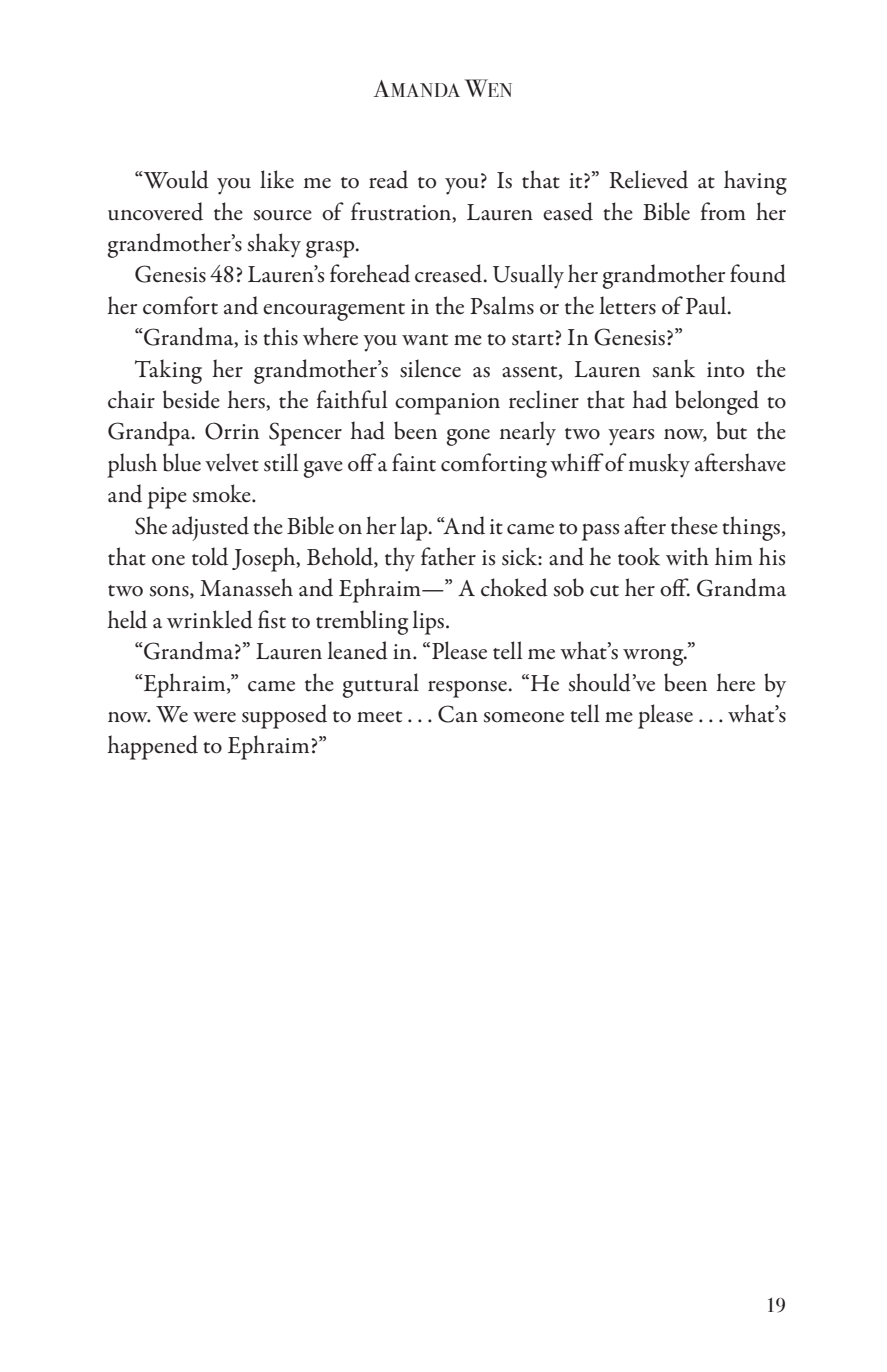  I want to click on Relieved, so click(648, 179).
